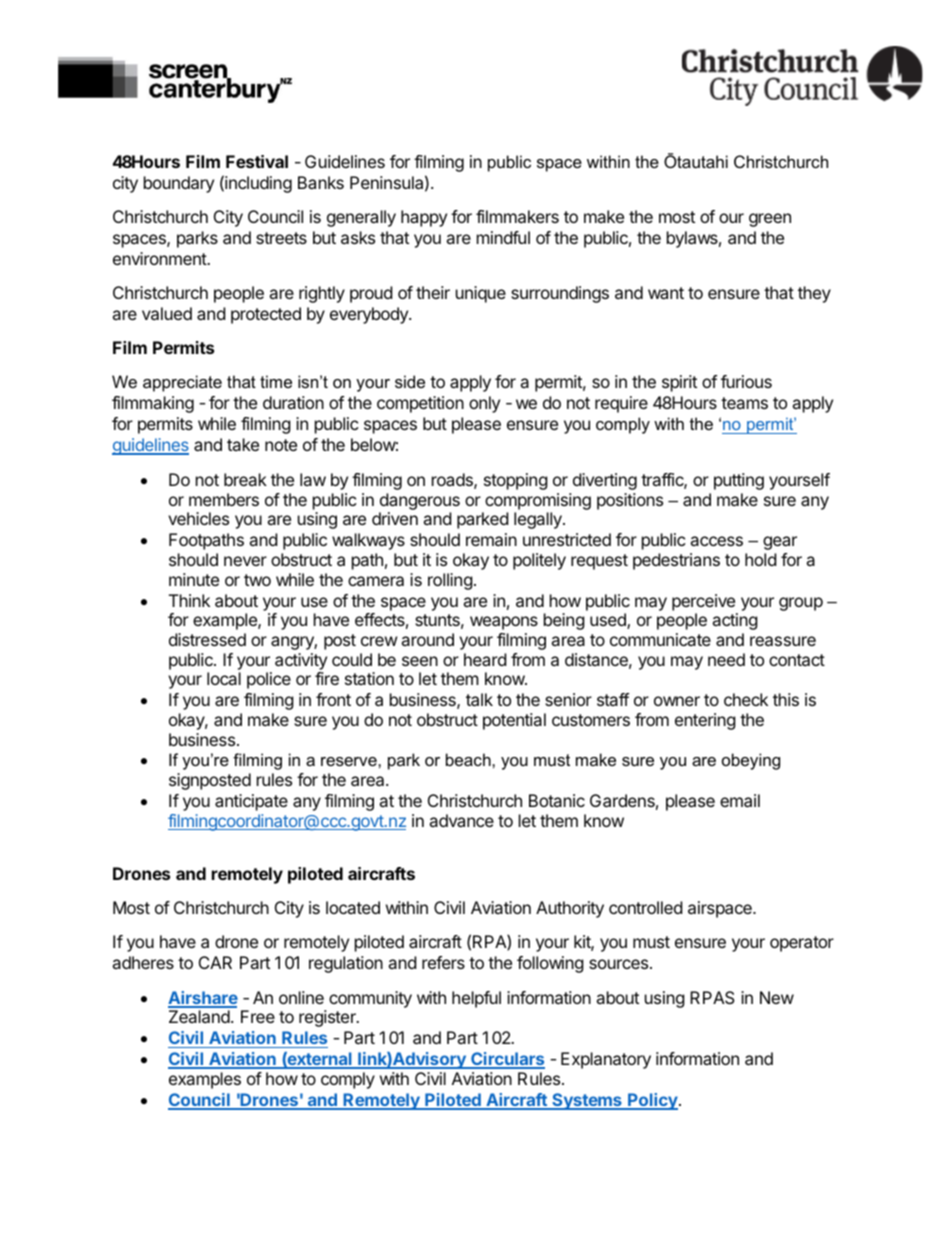 This document has width=952, height=1233. I want to click on beach, so click(469, 759).
